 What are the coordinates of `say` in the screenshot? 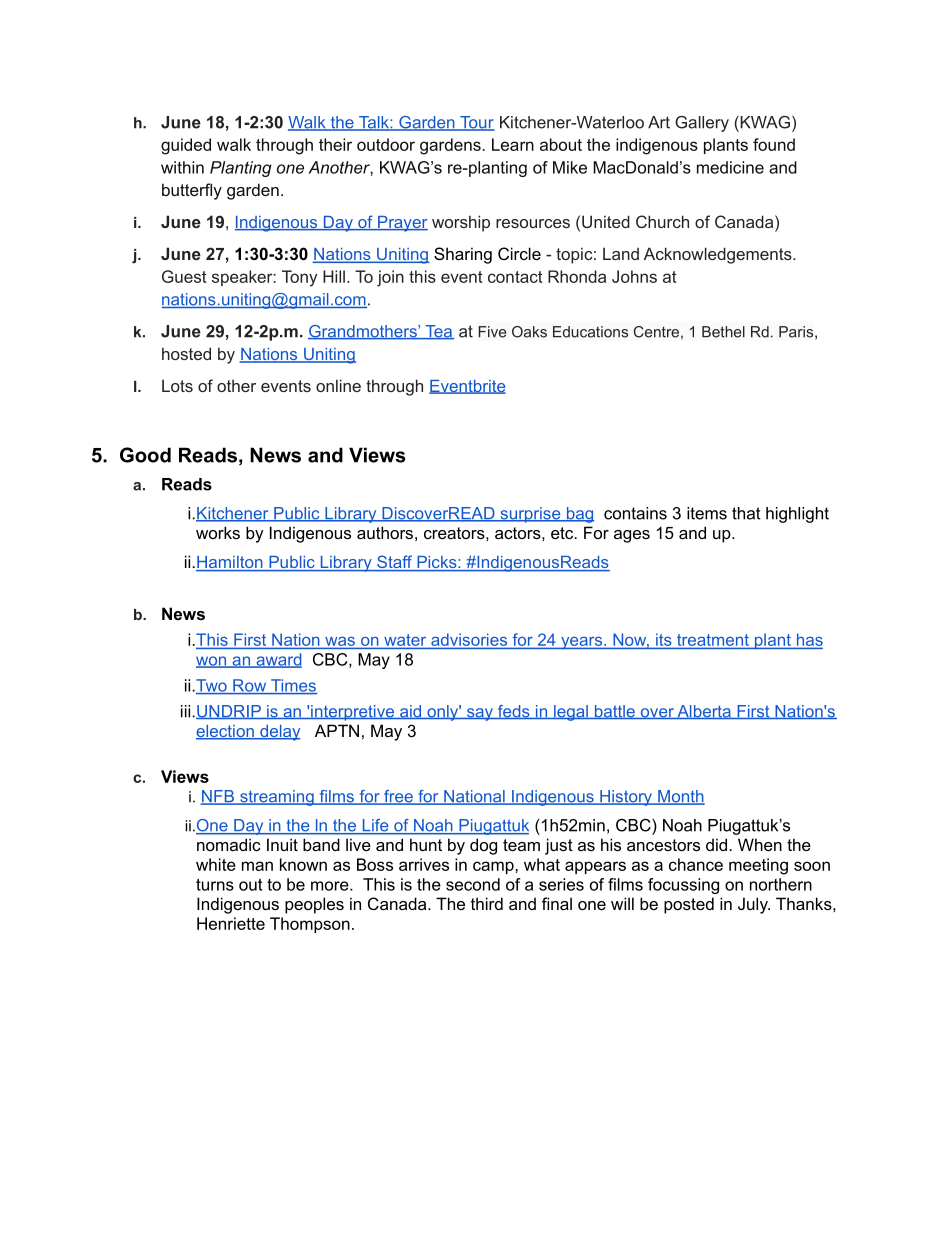 It's located at (479, 714).
